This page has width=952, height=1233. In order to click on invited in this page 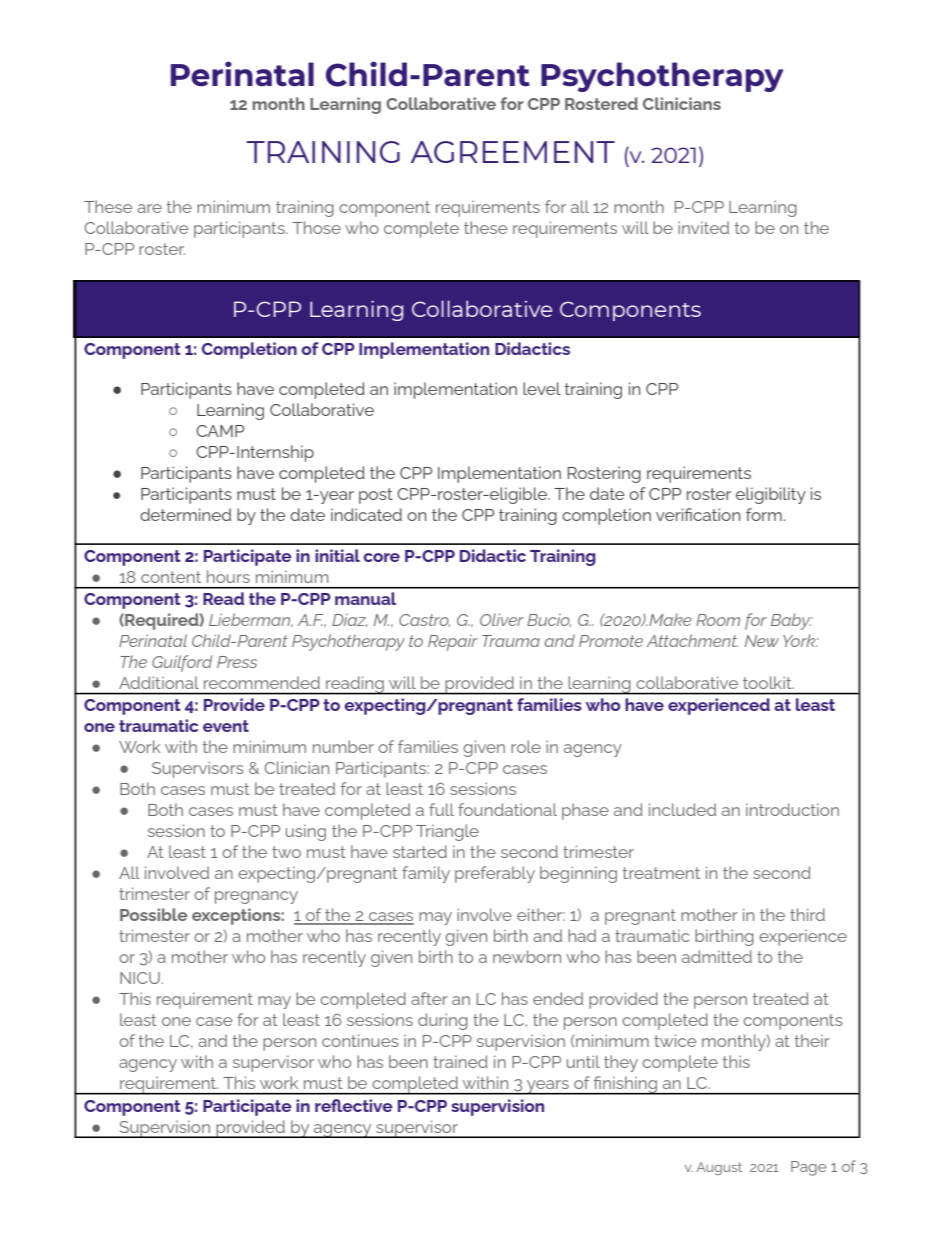, I will do `click(703, 227)`.
